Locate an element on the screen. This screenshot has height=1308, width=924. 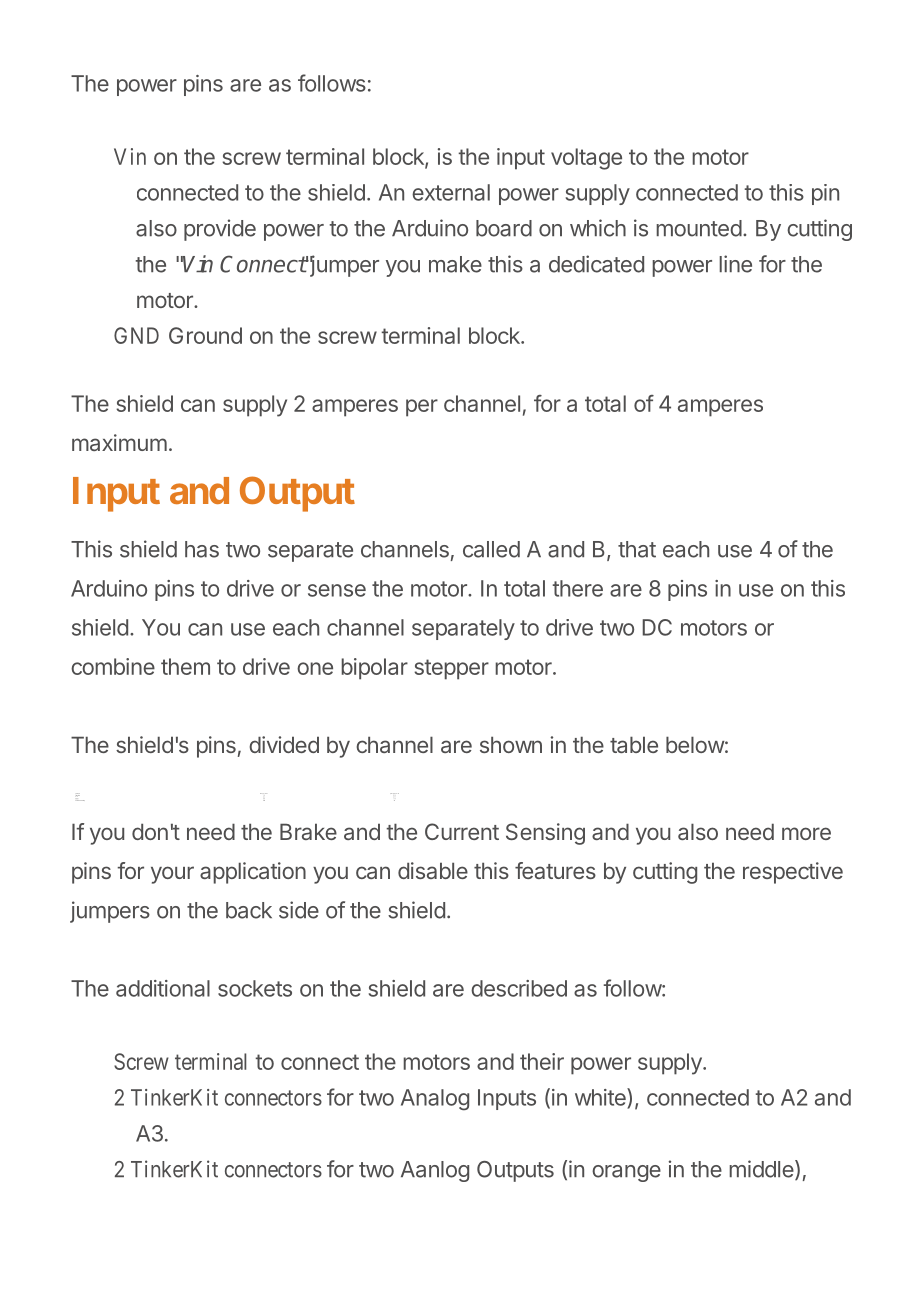
shown is located at coordinates (511, 744).
